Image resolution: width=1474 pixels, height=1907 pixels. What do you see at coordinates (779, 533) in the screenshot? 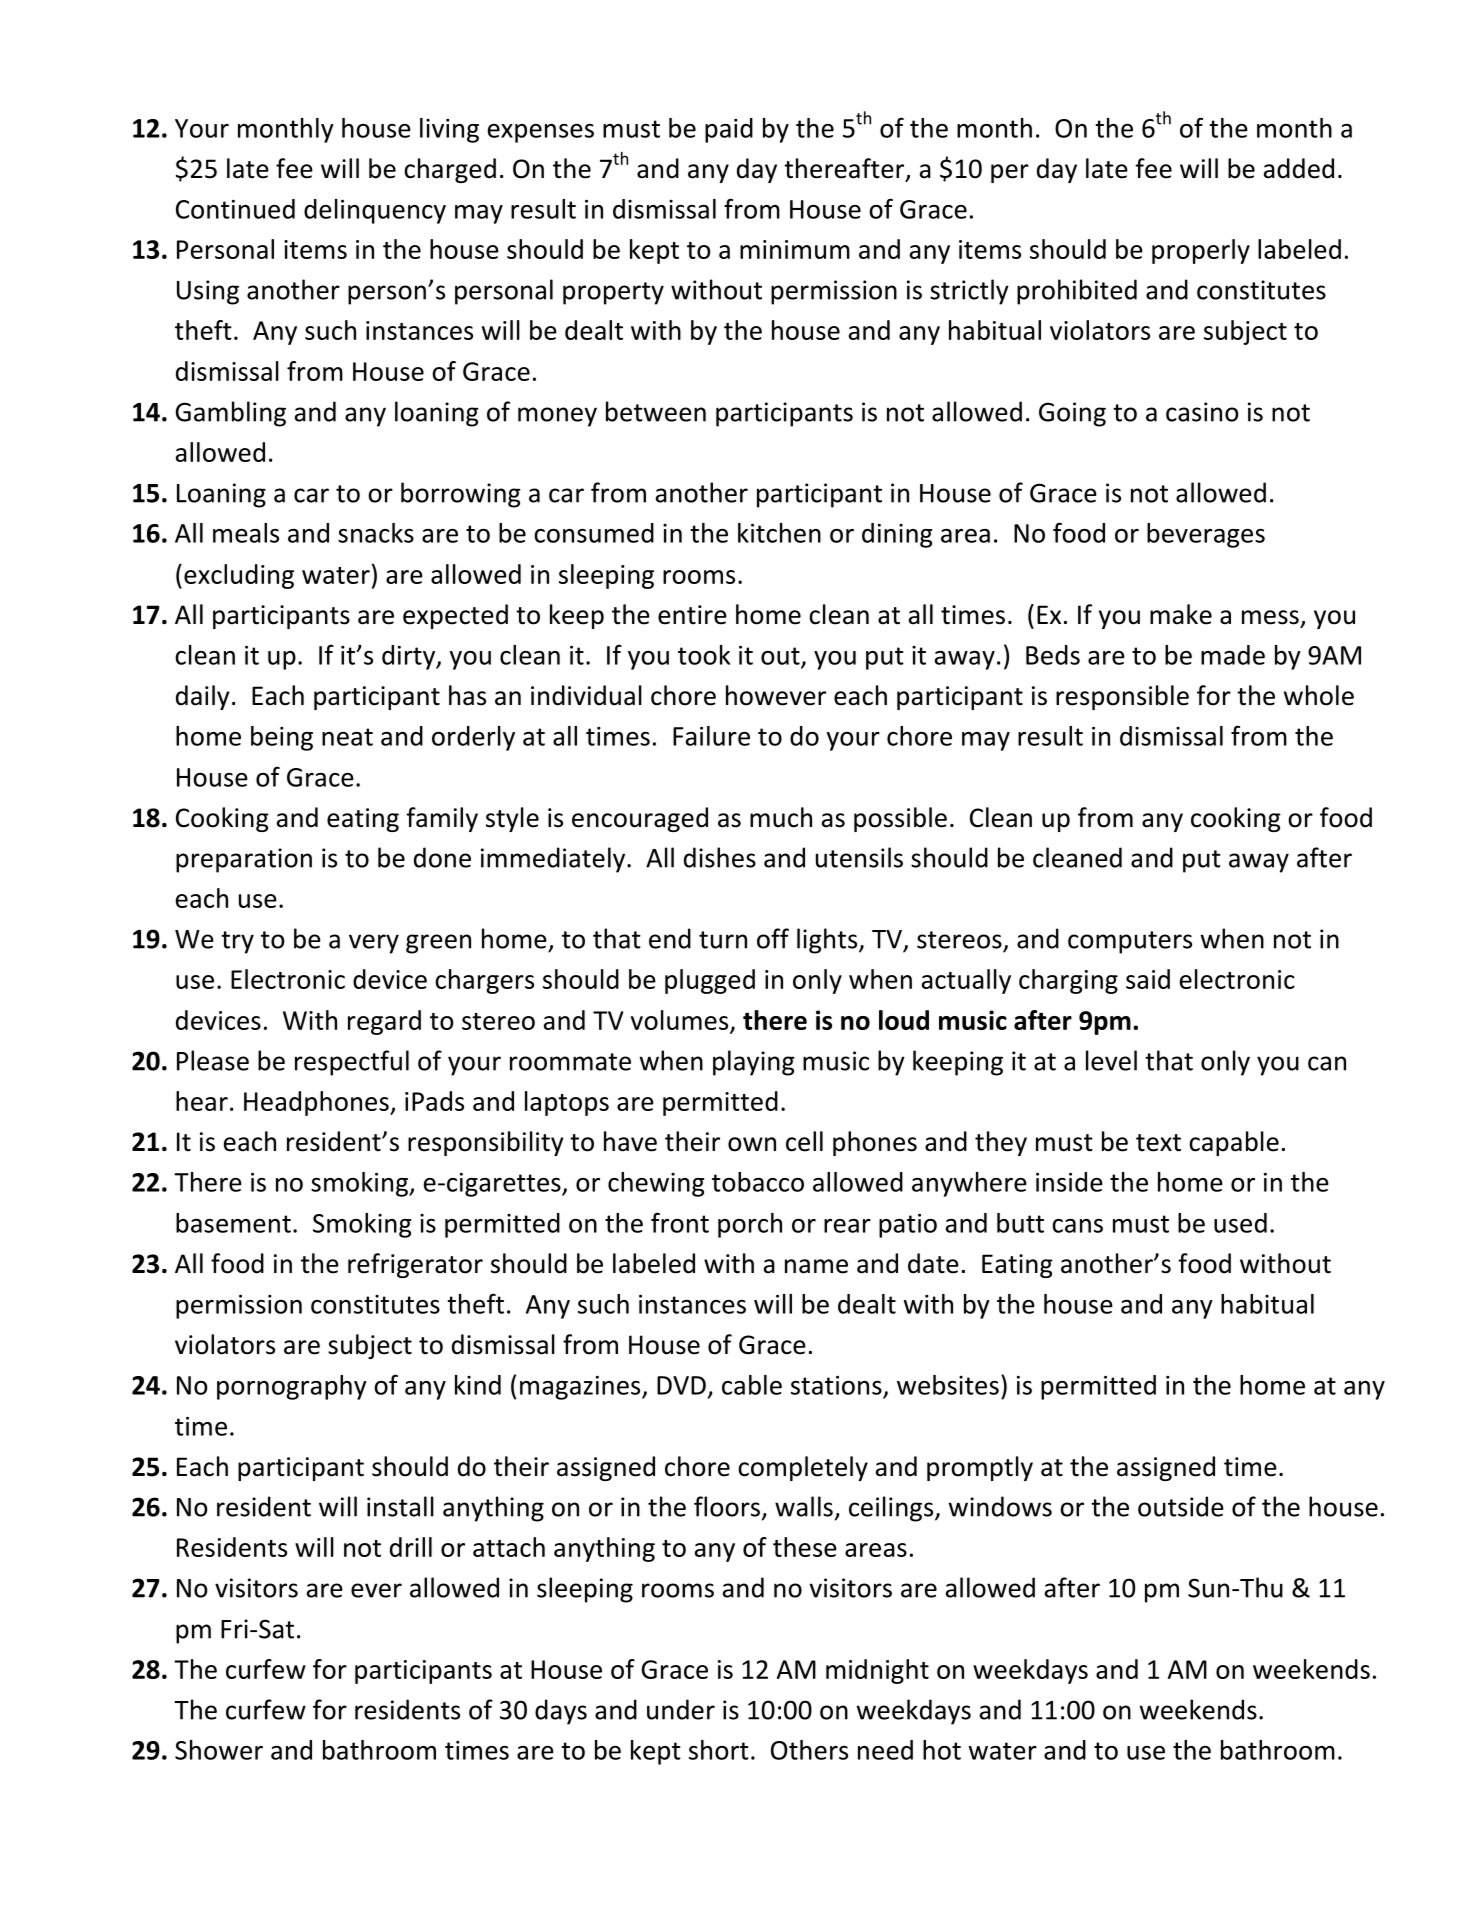
I see `kitchen` at bounding box center [779, 533].
